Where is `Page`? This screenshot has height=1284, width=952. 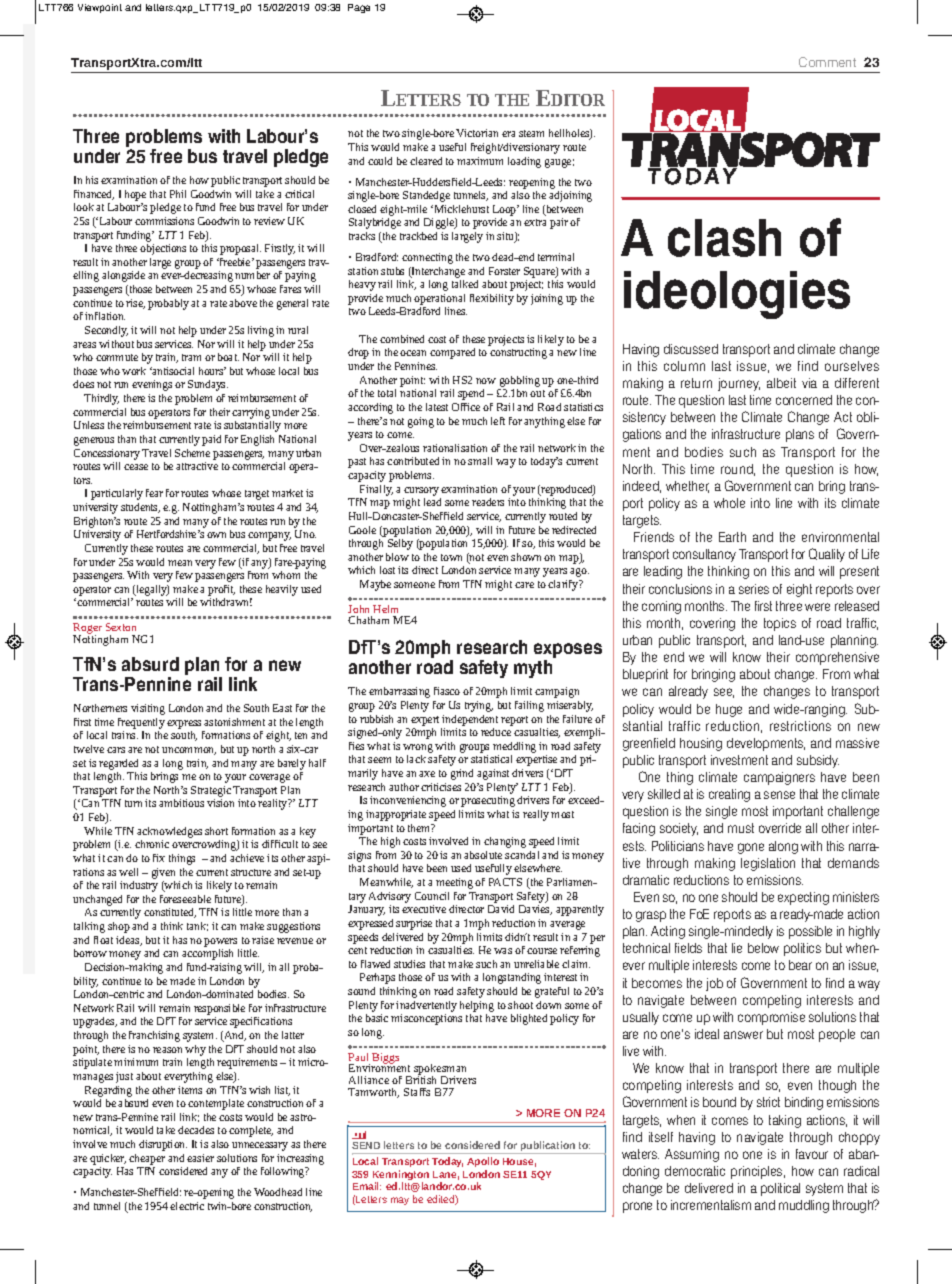 Page is located at coordinates (359, 8).
